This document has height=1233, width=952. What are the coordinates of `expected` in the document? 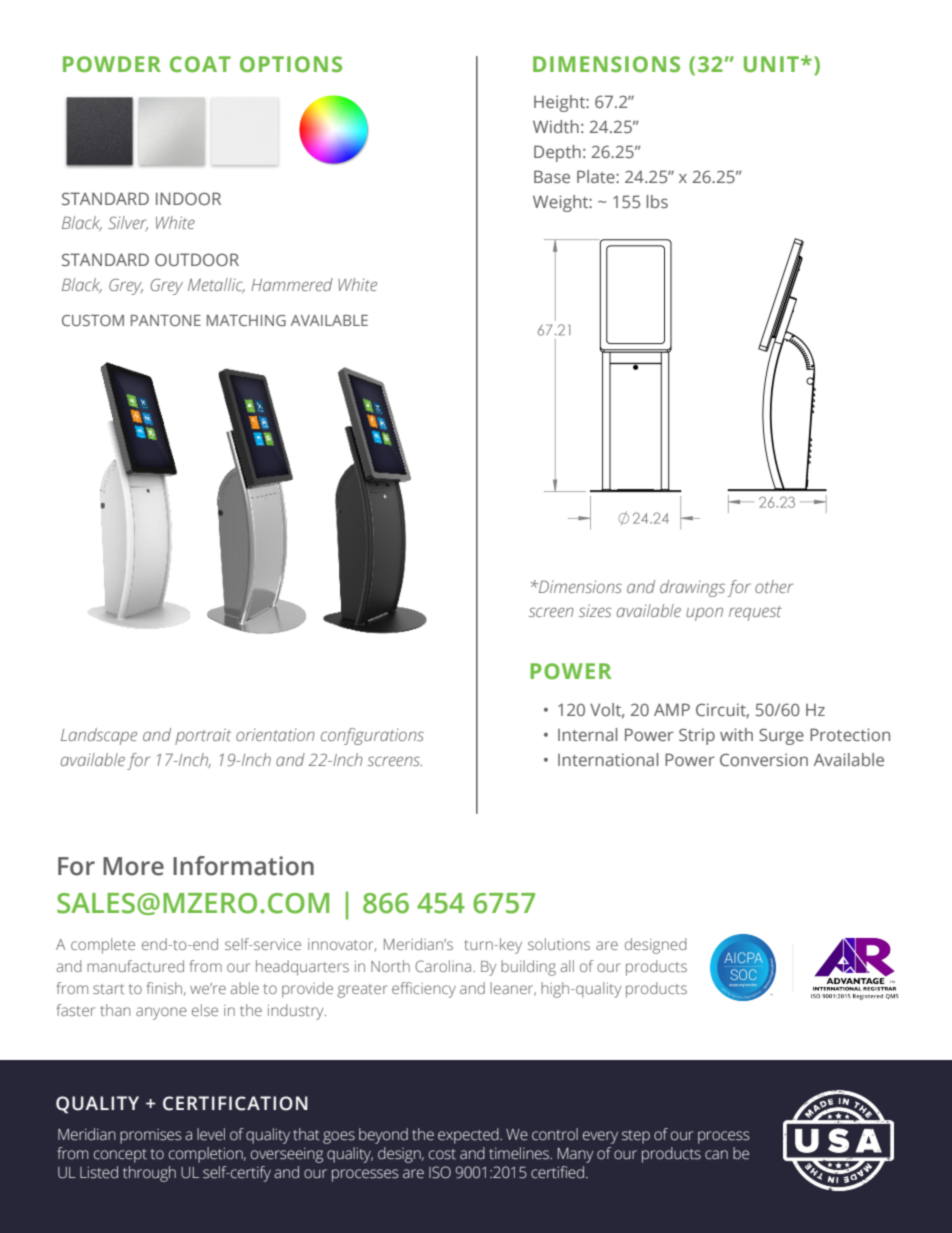 It's located at (469, 1136).
